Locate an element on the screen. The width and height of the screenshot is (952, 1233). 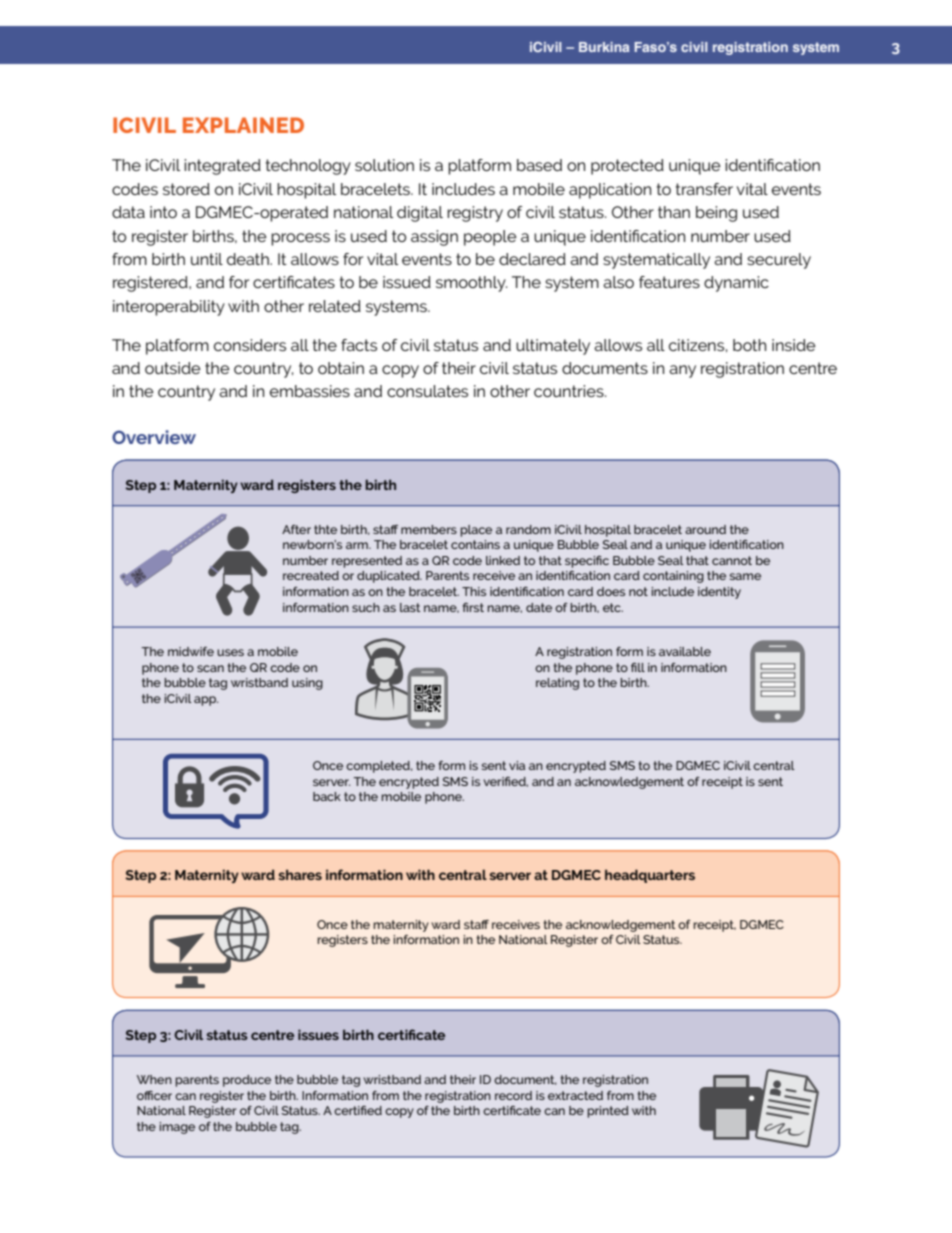
death is located at coordinates (249, 259).
